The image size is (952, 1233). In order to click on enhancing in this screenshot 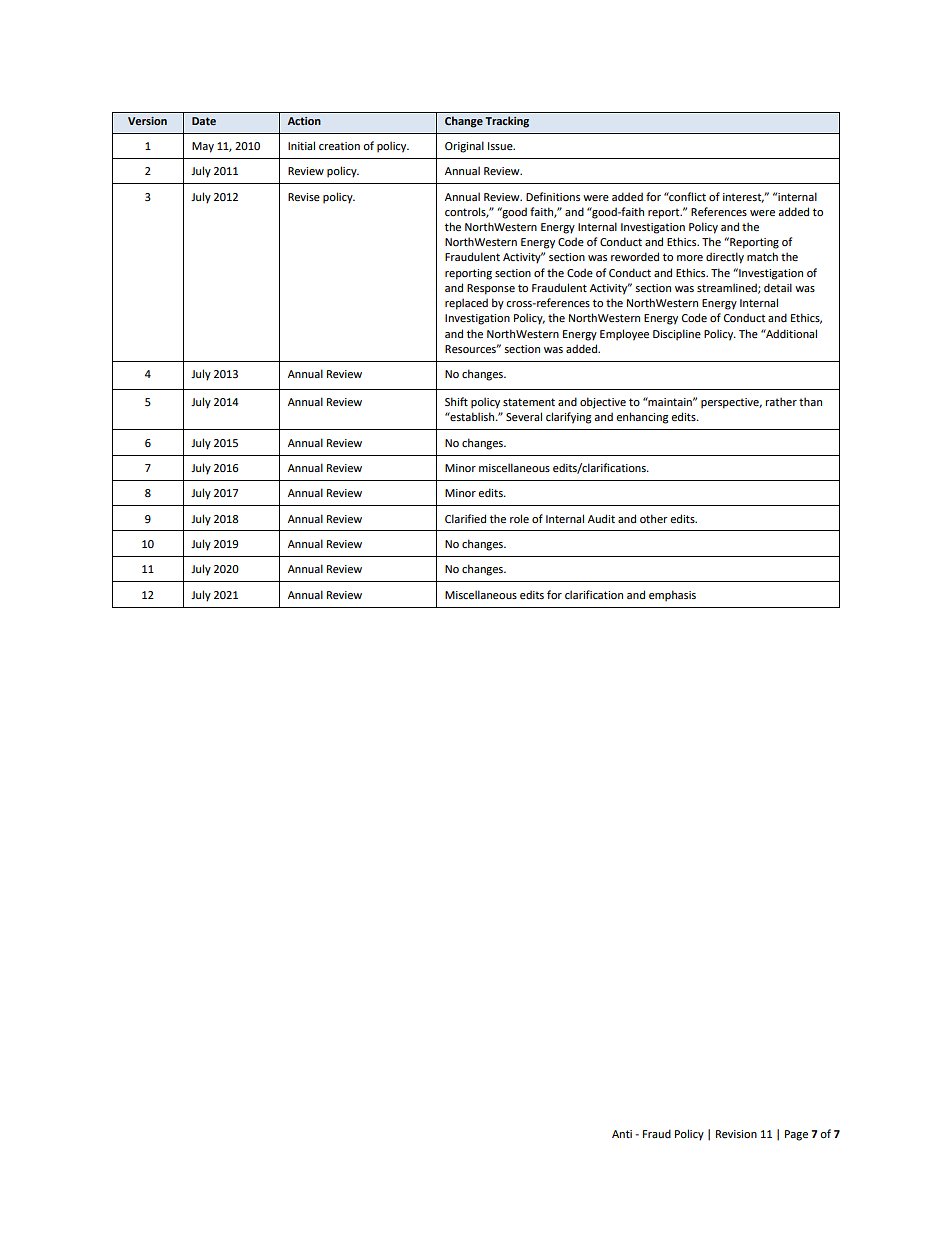, I will do `click(642, 418)`.
